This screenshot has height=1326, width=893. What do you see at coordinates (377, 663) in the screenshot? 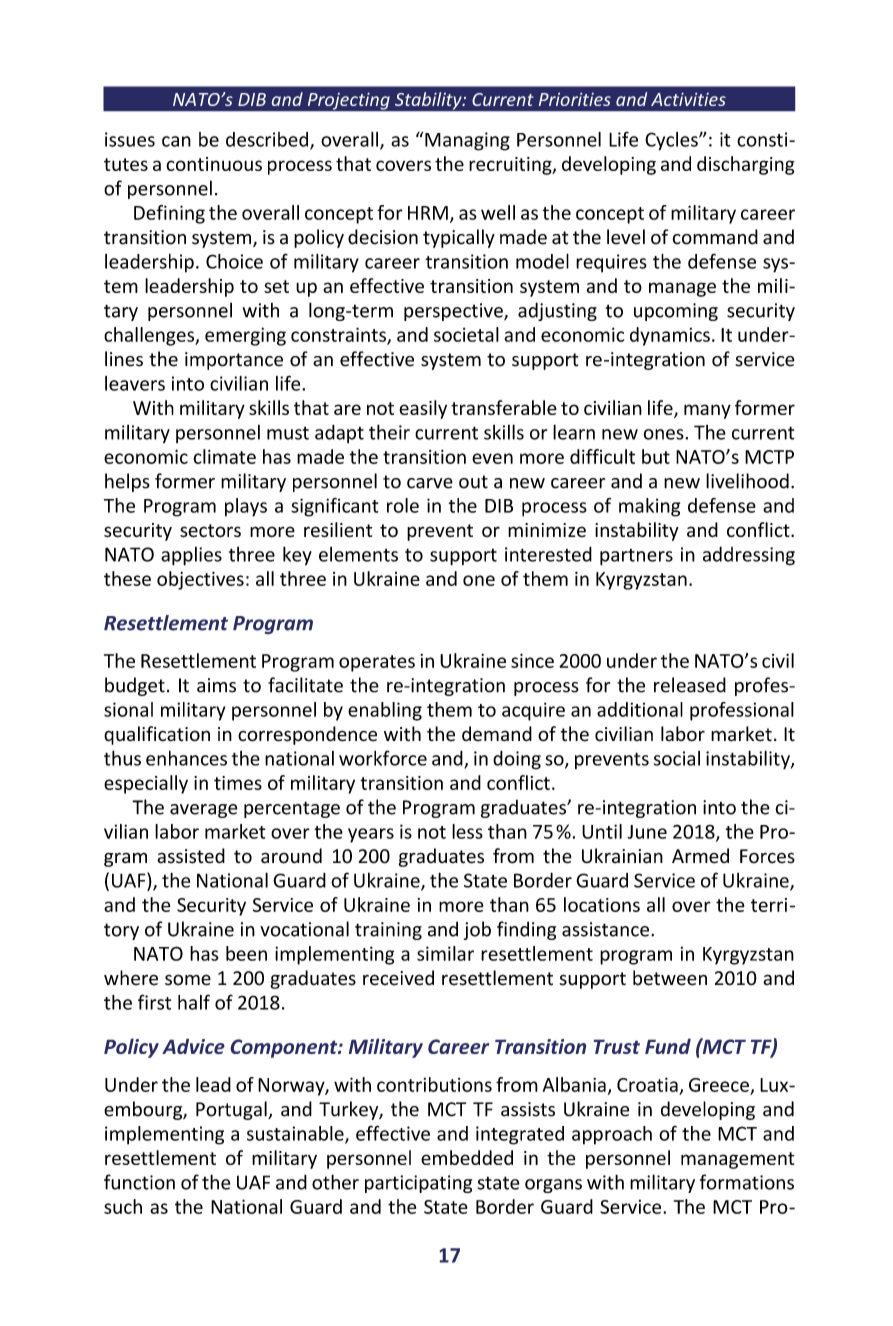
I see `operates` at bounding box center [377, 663].
